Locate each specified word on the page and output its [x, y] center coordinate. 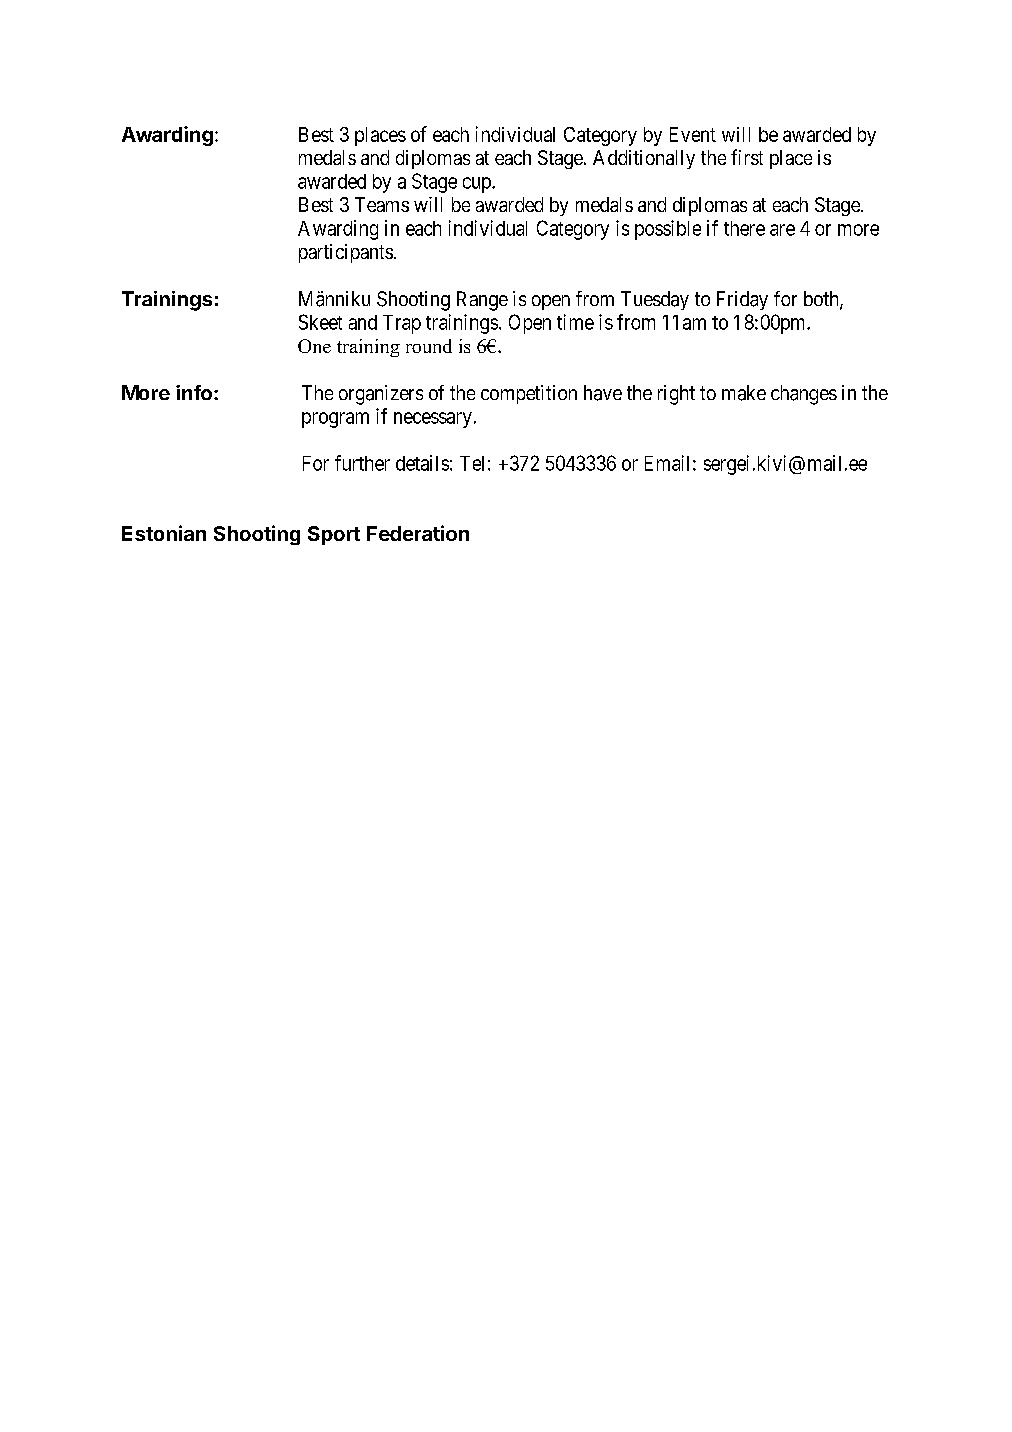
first [747, 157]
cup [478, 185]
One [314, 346]
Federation [418, 533]
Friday [742, 300]
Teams [382, 204]
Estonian [164, 533]
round [429, 346]
